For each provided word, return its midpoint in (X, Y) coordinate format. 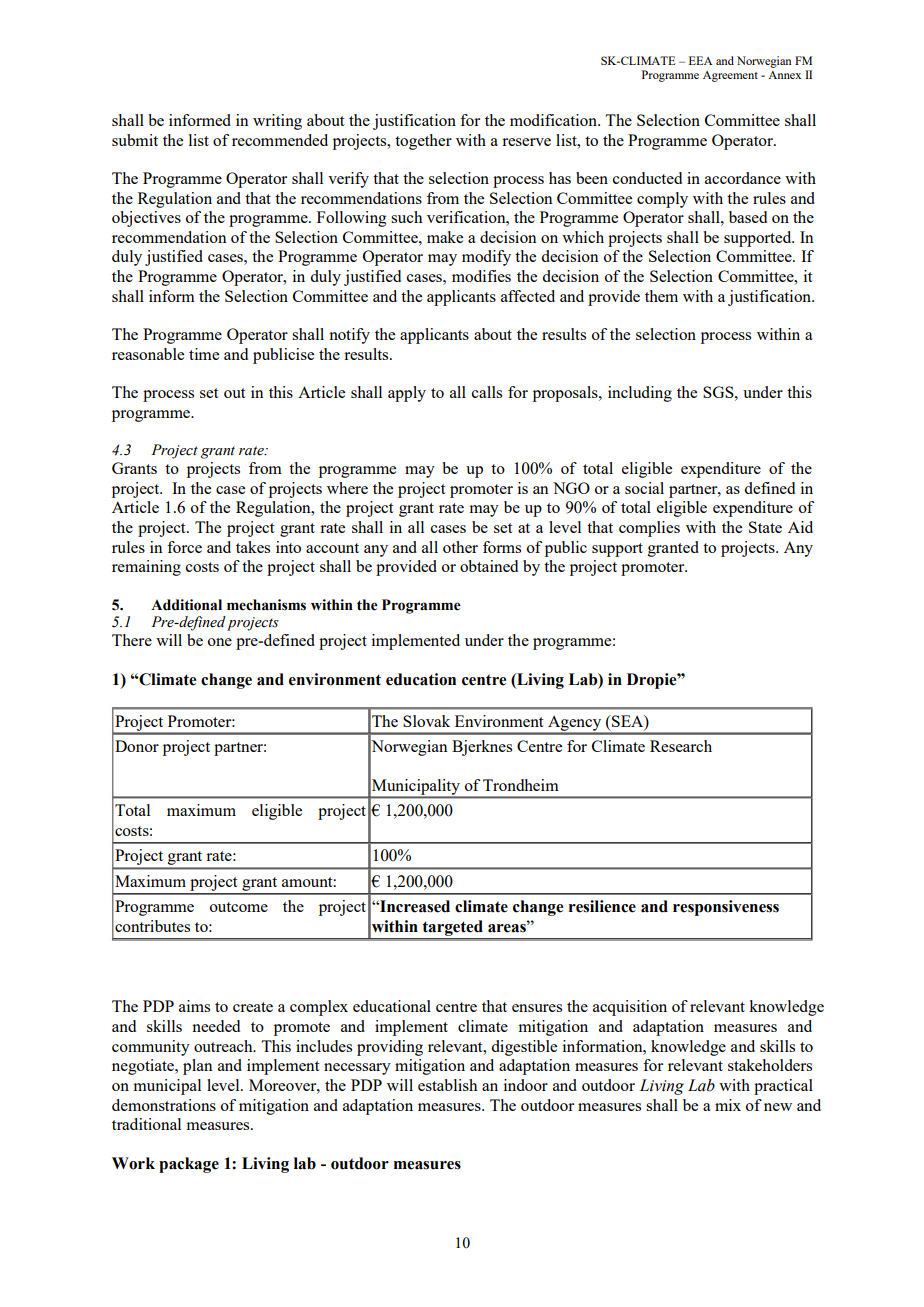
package (189, 1165)
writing (277, 122)
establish (447, 1085)
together (423, 142)
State (765, 527)
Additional (186, 605)
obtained (489, 566)
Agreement (730, 76)
